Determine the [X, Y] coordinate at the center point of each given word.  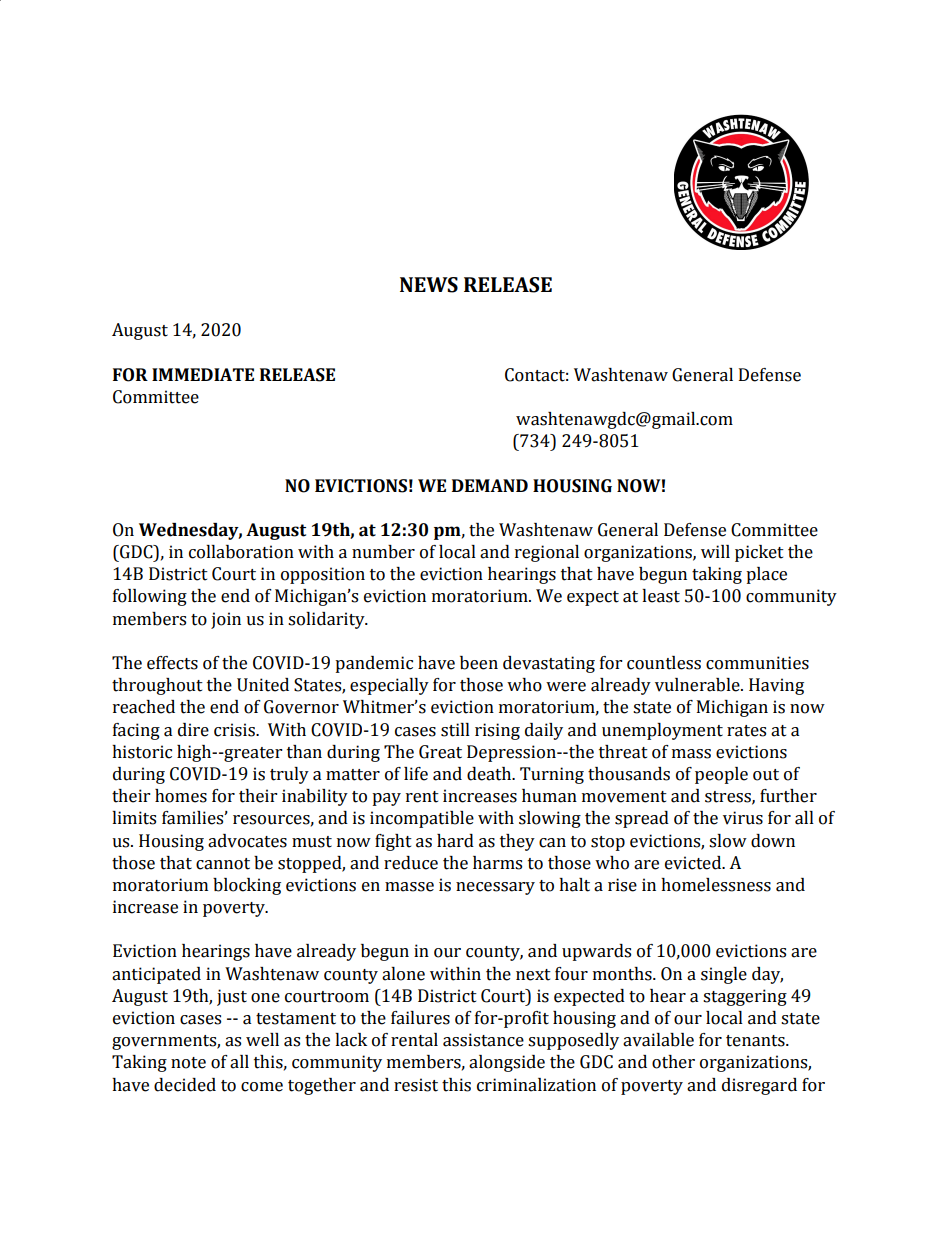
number [383, 552]
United [263, 685]
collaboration [241, 552]
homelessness [716, 885]
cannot [223, 864]
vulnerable [698, 685]
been [479, 663]
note [188, 1063]
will [715, 551]
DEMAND [490, 485]
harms [497, 863]
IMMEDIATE [203, 374]
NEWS [429, 285]
